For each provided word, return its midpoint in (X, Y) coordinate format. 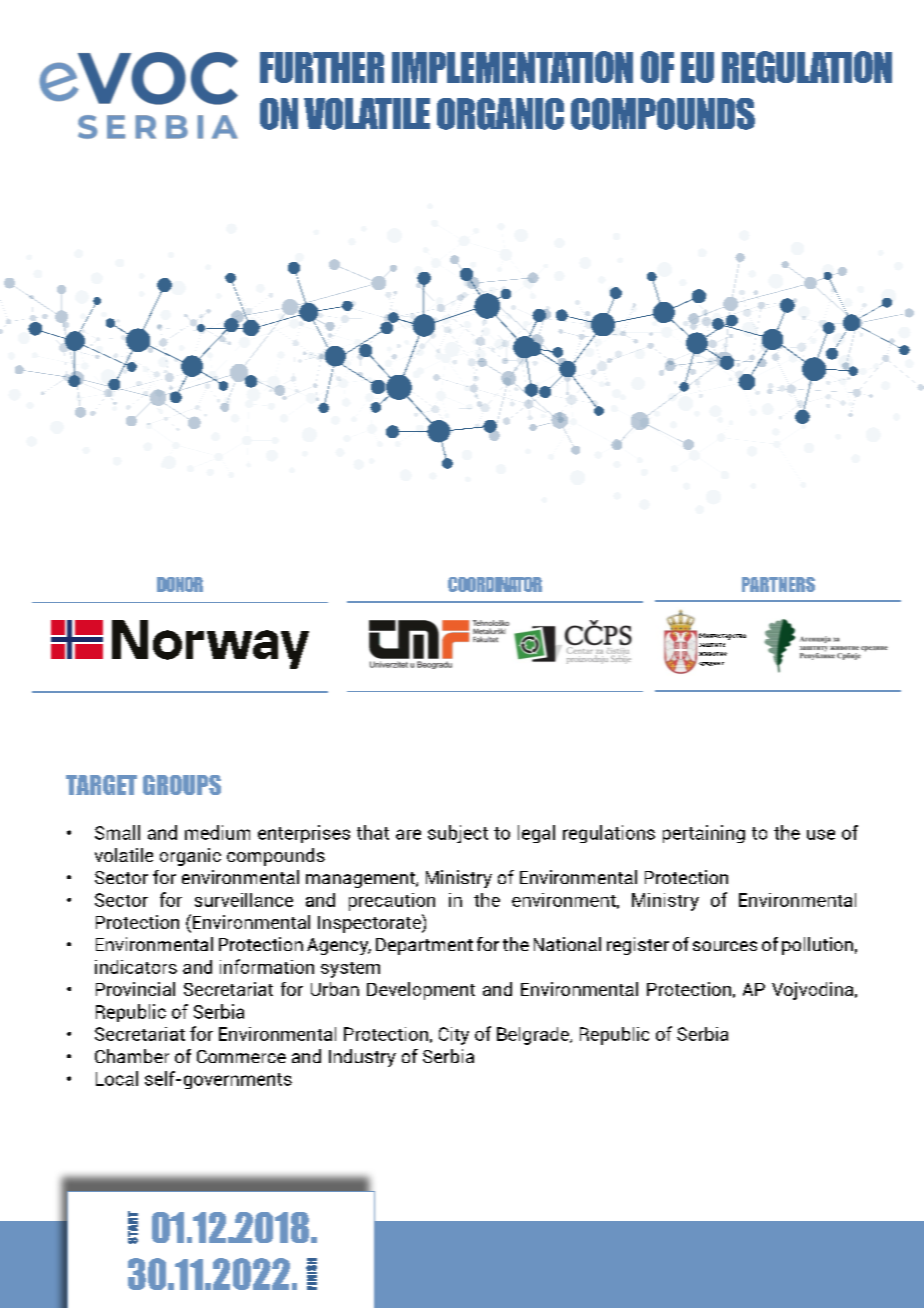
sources (725, 946)
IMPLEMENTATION (512, 67)
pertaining (704, 834)
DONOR (180, 584)
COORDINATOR (495, 584)
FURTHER (322, 67)
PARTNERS (778, 584)
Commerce (241, 1056)
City (454, 1036)
